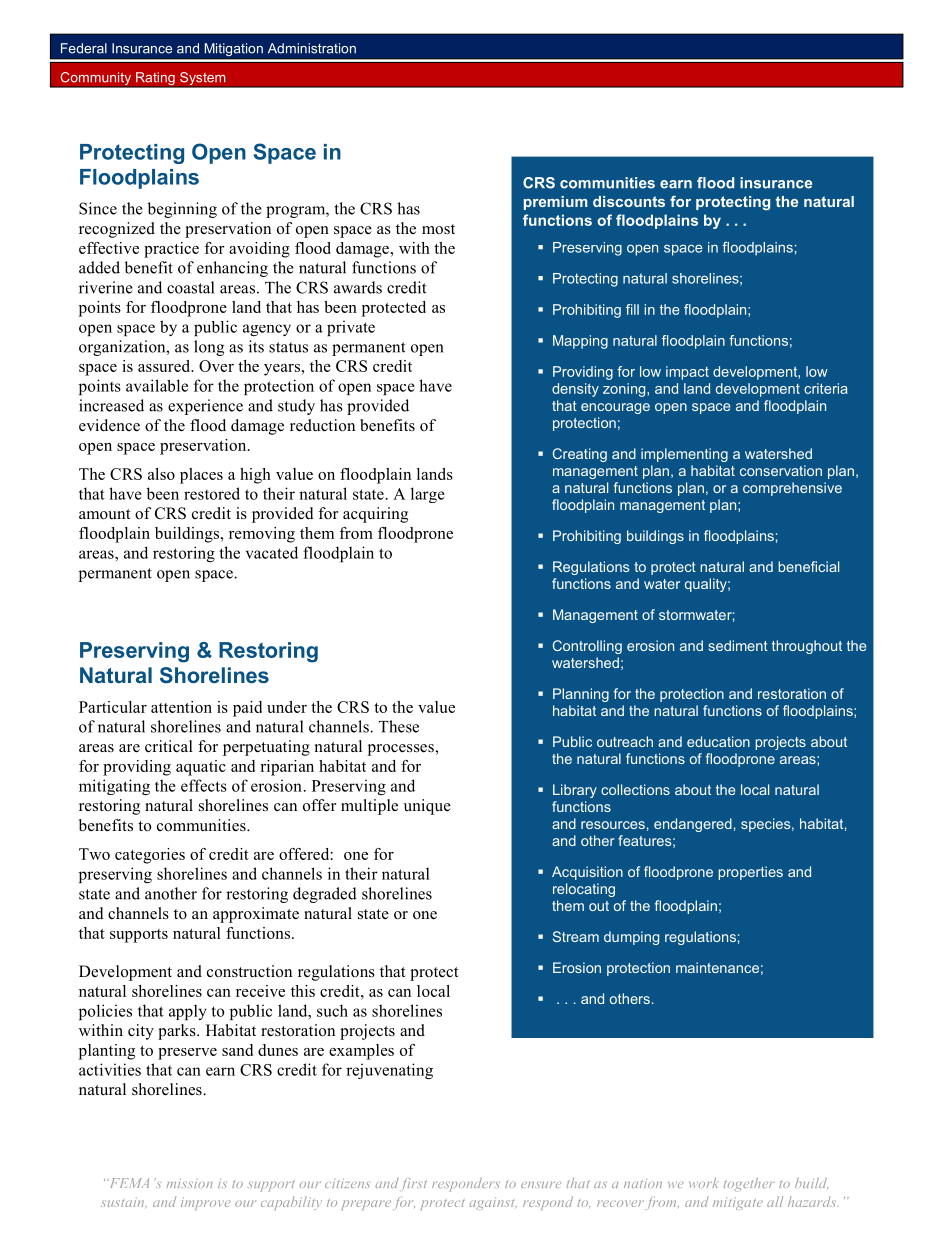 This page has width=952, height=1233. What do you see at coordinates (587, 647) in the page?
I see `Controlling` at bounding box center [587, 647].
